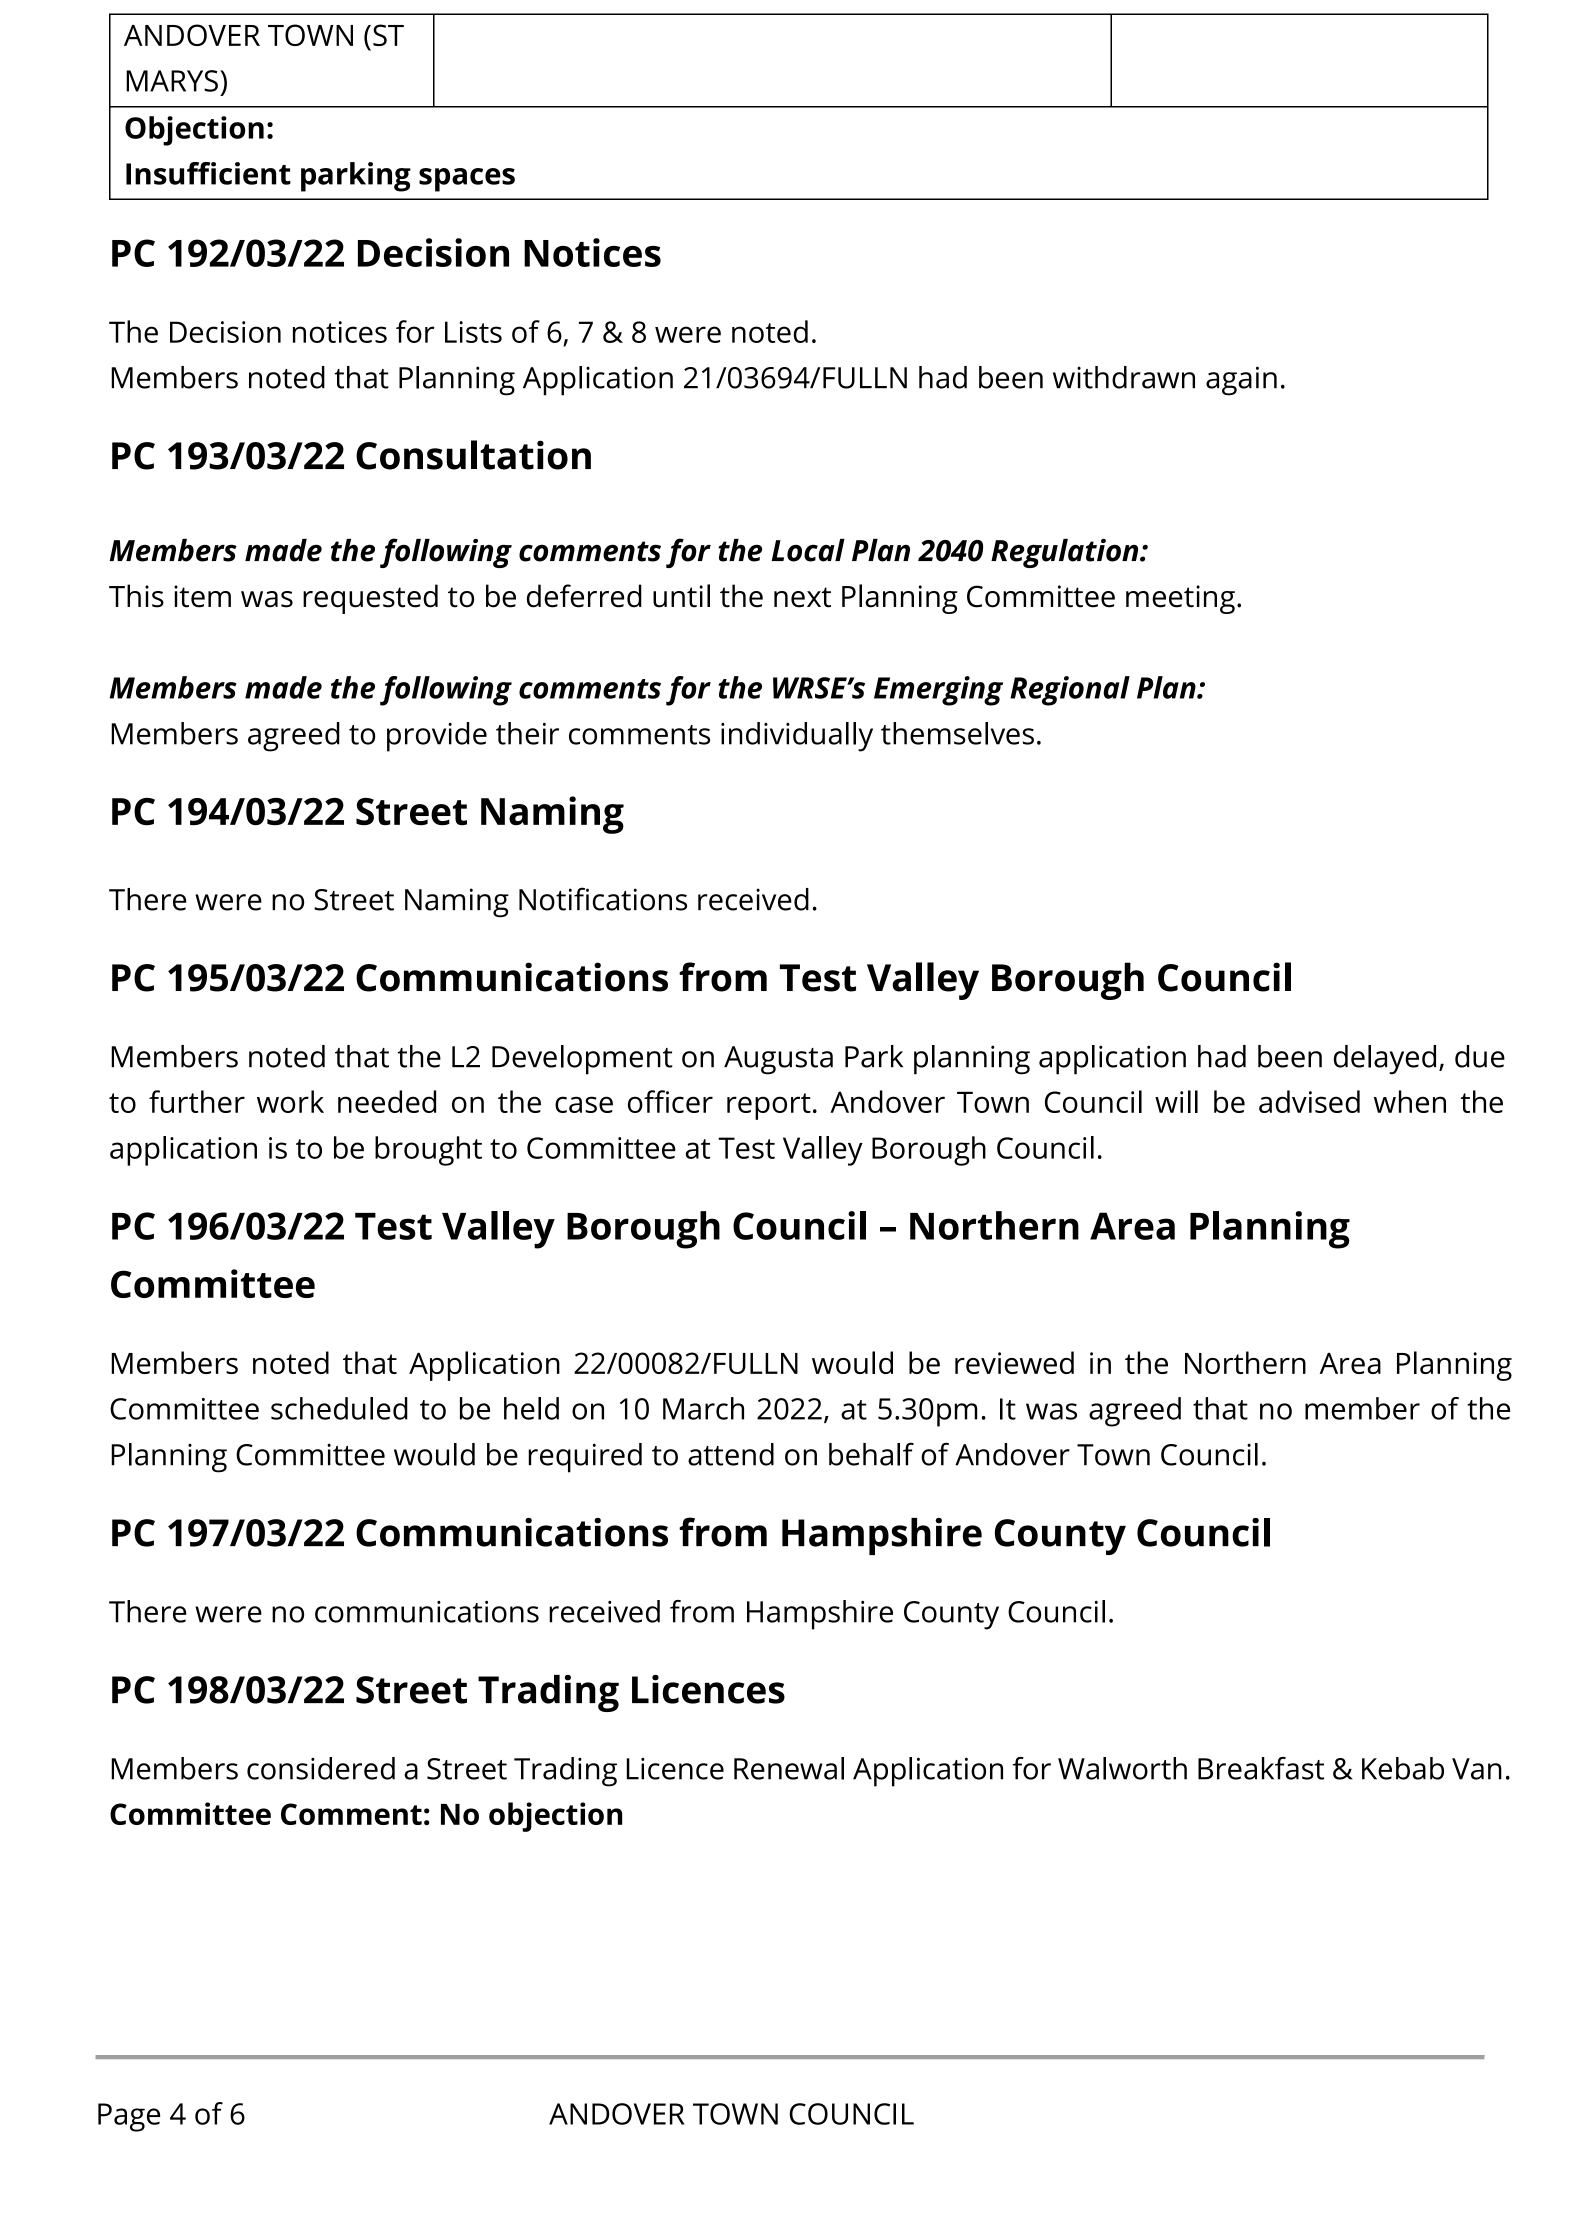  What do you see at coordinates (129, 2117) in the document?
I see `Page` at bounding box center [129, 2117].
